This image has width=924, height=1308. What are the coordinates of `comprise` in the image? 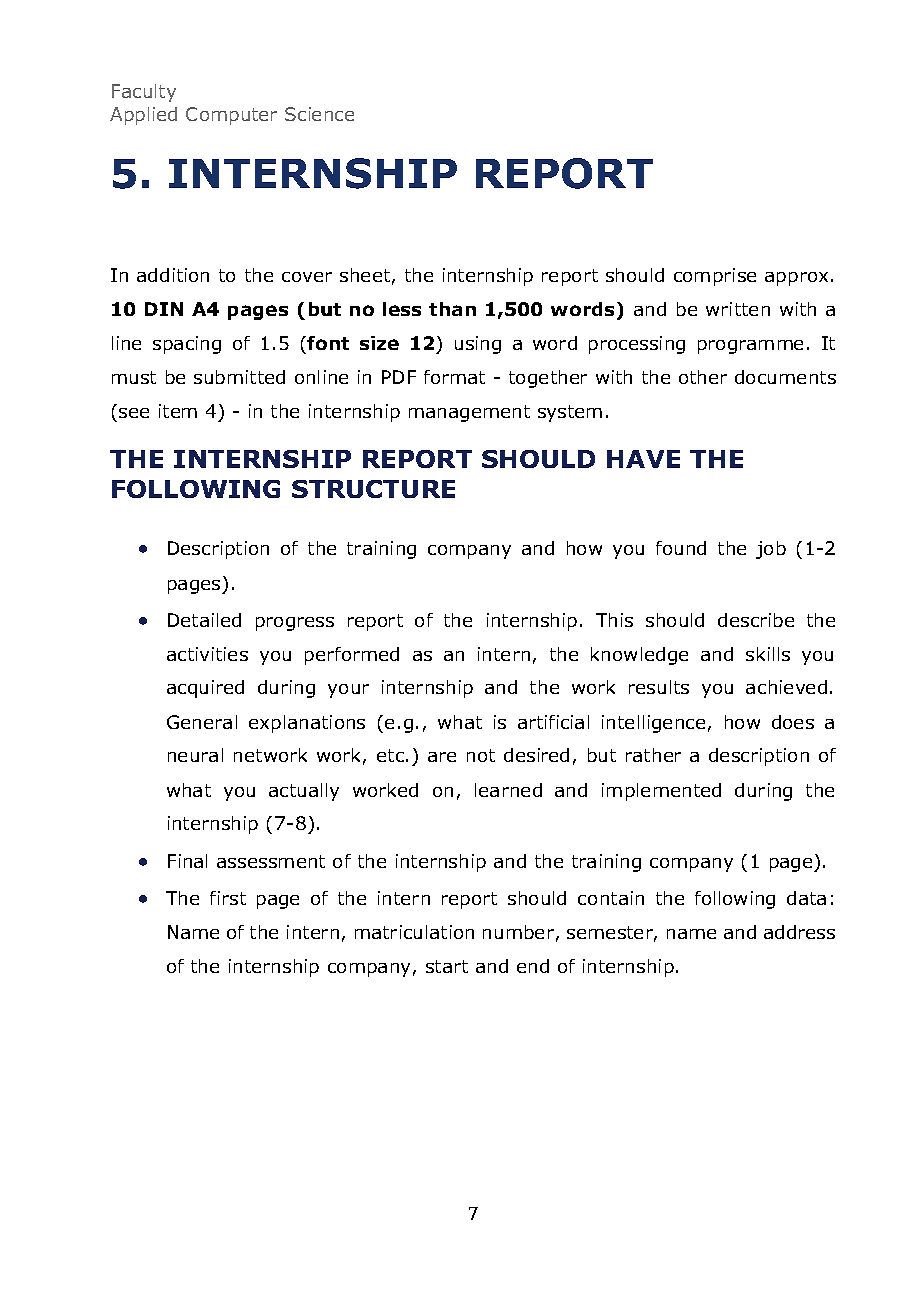 It's located at (715, 277).
